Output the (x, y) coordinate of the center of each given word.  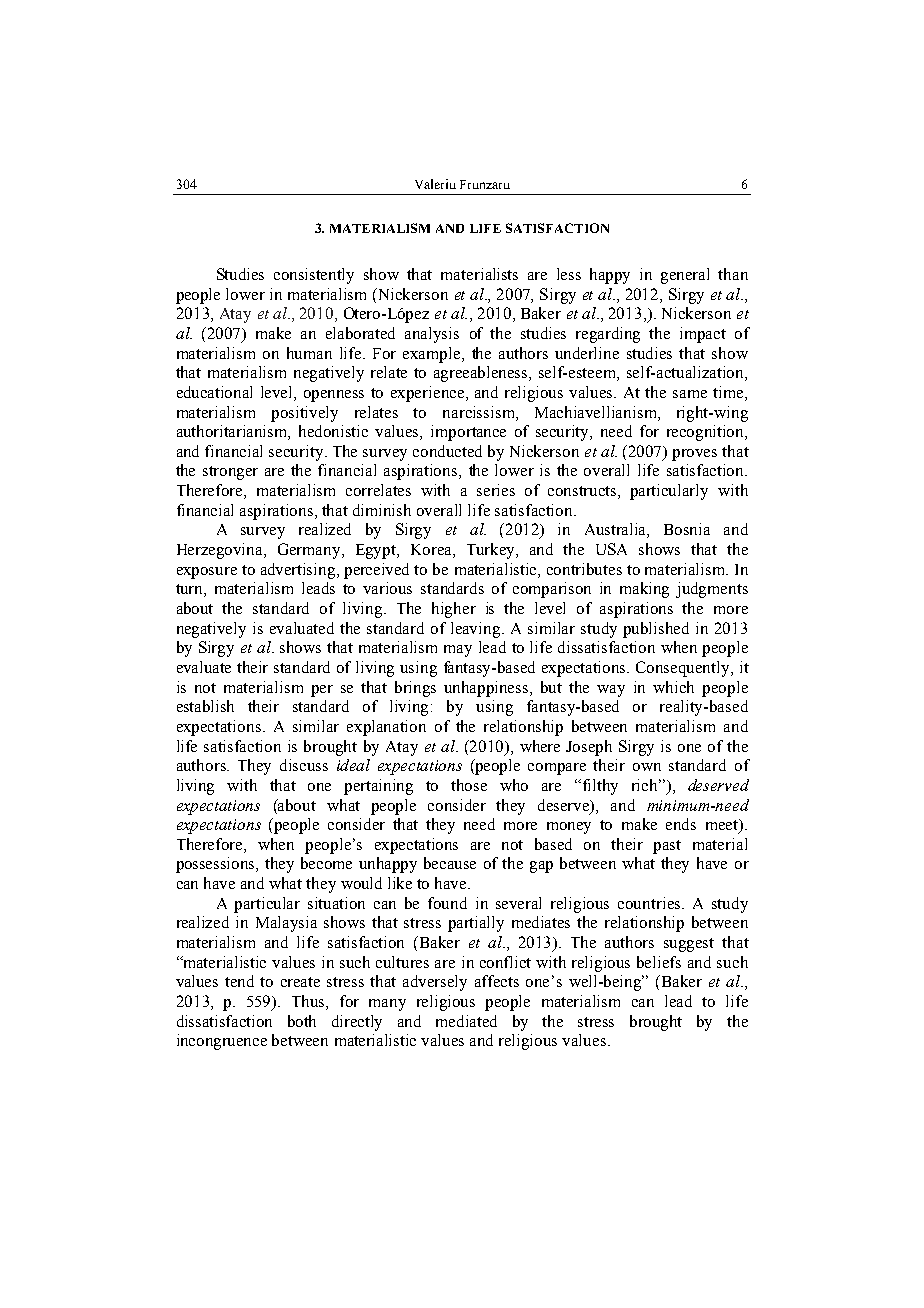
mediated (466, 1021)
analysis (432, 335)
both (302, 1021)
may (458, 651)
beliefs (659, 962)
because (450, 863)
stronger (230, 473)
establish (205, 706)
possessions (217, 865)
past (667, 847)
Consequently (684, 669)
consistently (314, 276)
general (685, 276)
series (496, 490)
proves (694, 455)
